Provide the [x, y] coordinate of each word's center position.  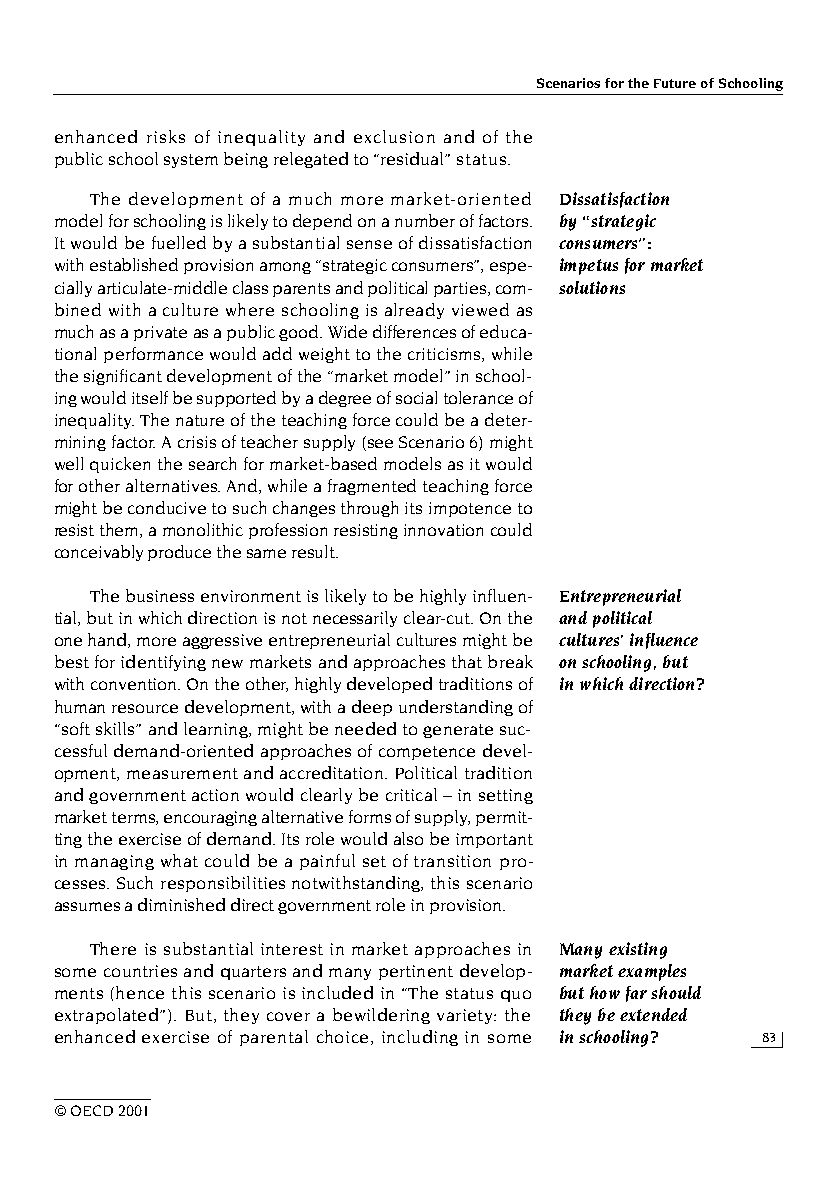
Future [675, 83]
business [160, 595]
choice [344, 1037]
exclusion [394, 136]
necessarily [355, 619]
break [510, 661]
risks [166, 136]
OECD [92, 1110]
